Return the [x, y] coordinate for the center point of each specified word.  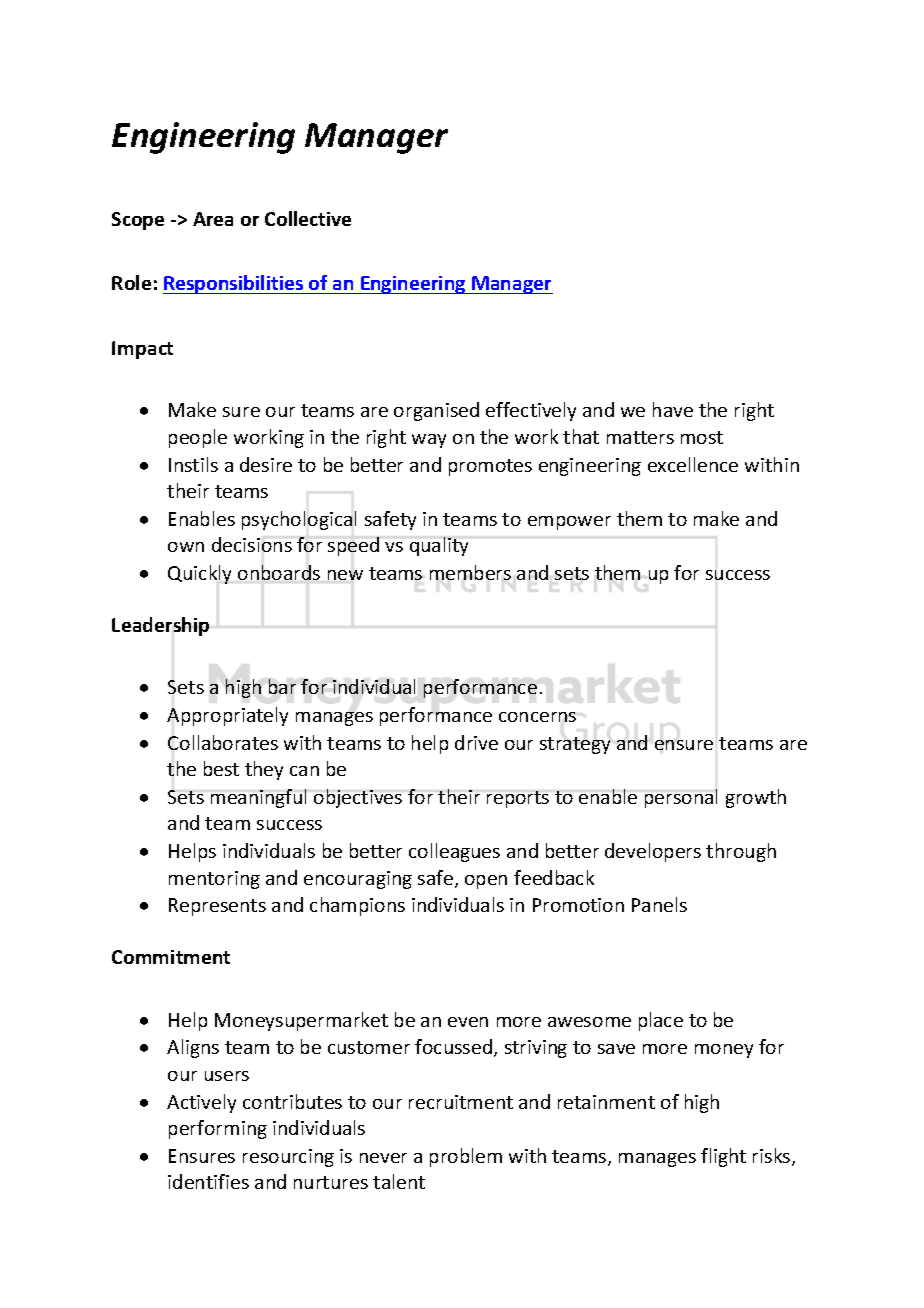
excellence [693, 464]
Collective [308, 218]
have [673, 409]
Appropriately [227, 716]
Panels [659, 904]
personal [681, 798]
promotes [490, 467]
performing [218, 1129]
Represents [217, 907]
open [486, 882]
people [198, 438]
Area [213, 219]
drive [476, 742]
